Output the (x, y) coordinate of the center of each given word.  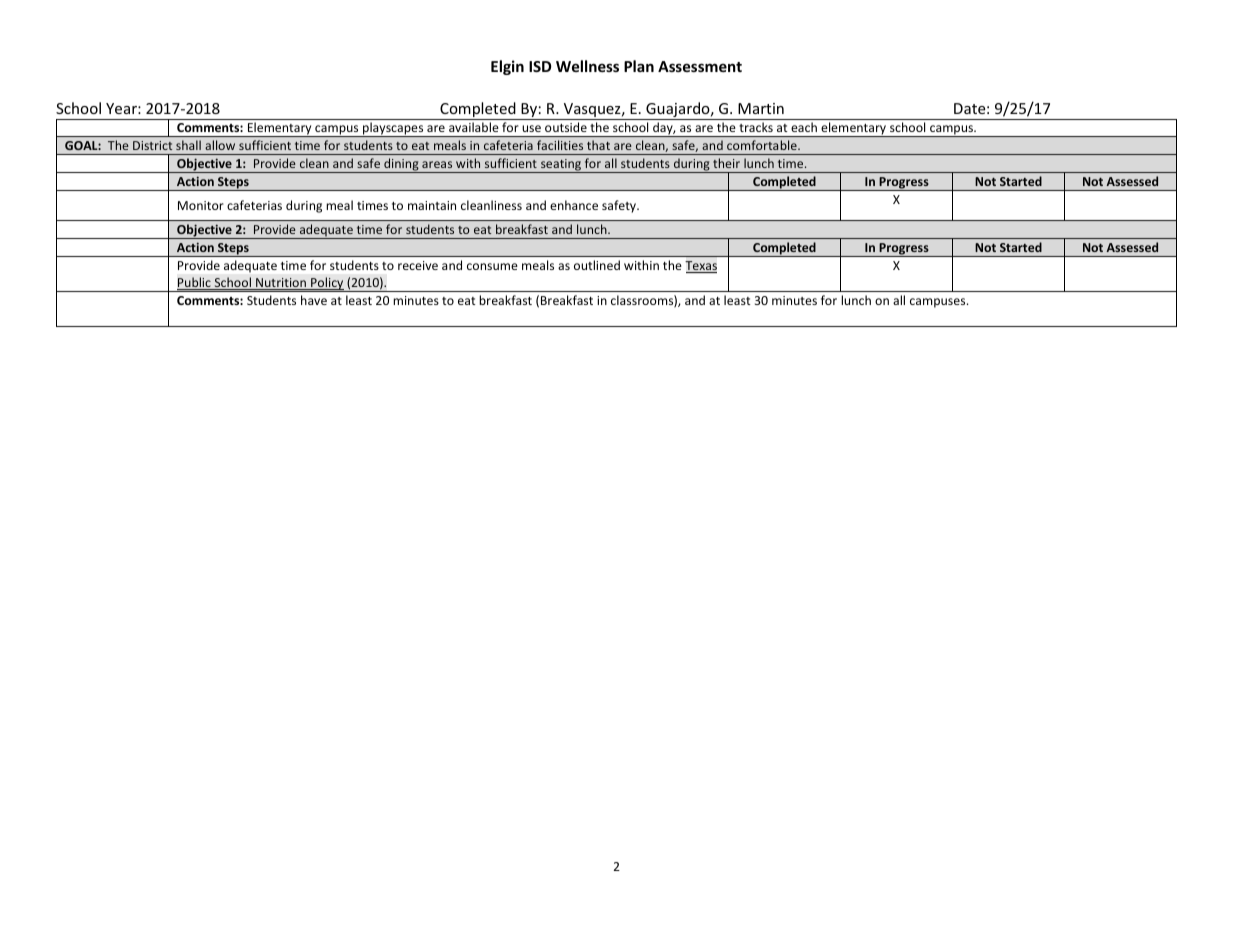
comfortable (763, 145)
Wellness (587, 66)
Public (195, 283)
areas (437, 164)
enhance (574, 205)
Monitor (201, 205)
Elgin (507, 67)
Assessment (700, 66)
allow (220, 145)
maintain (432, 205)
